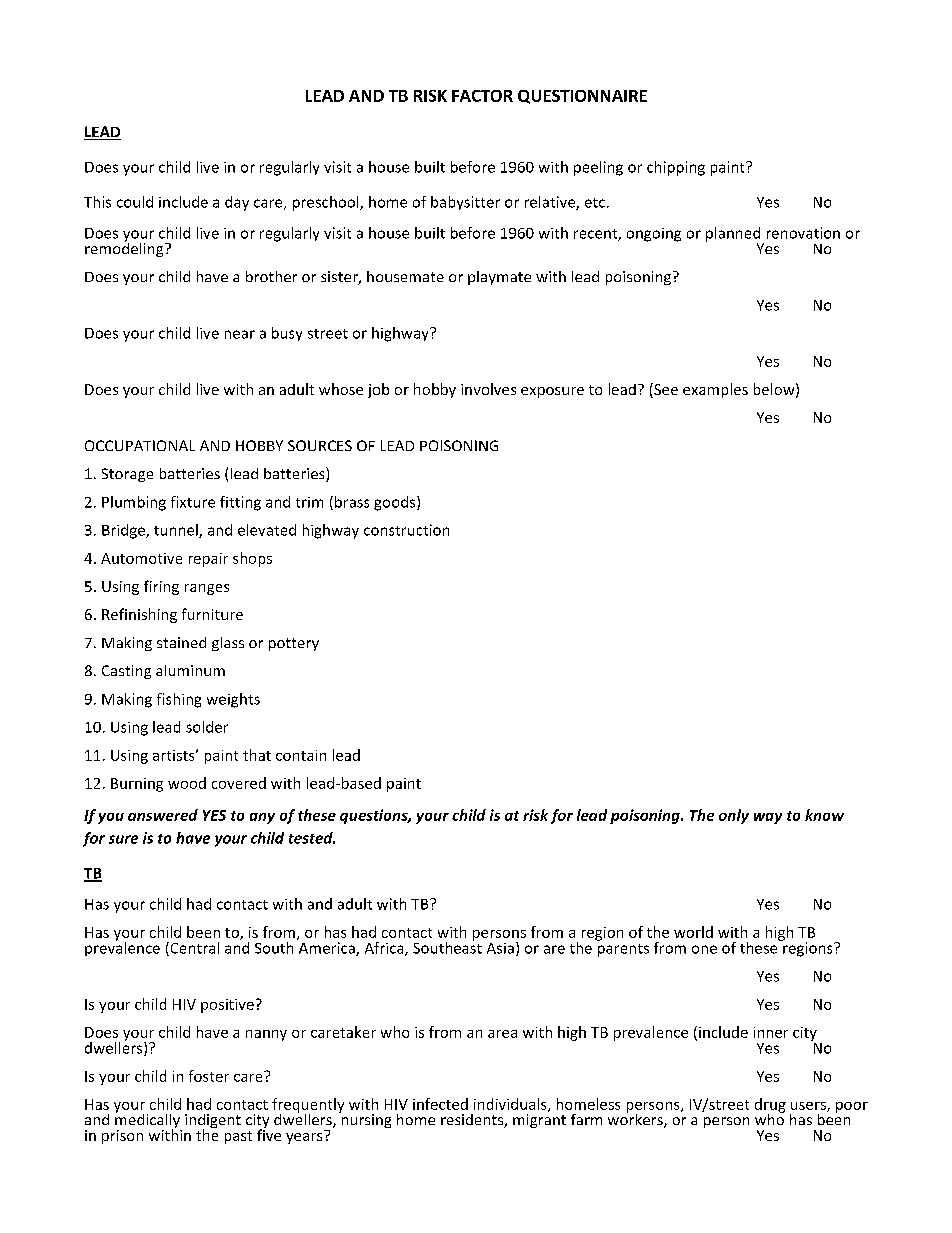 This page has width=952, height=1233. Describe the element at coordinates (406, 530) in the page. I see `construction` at that location.
